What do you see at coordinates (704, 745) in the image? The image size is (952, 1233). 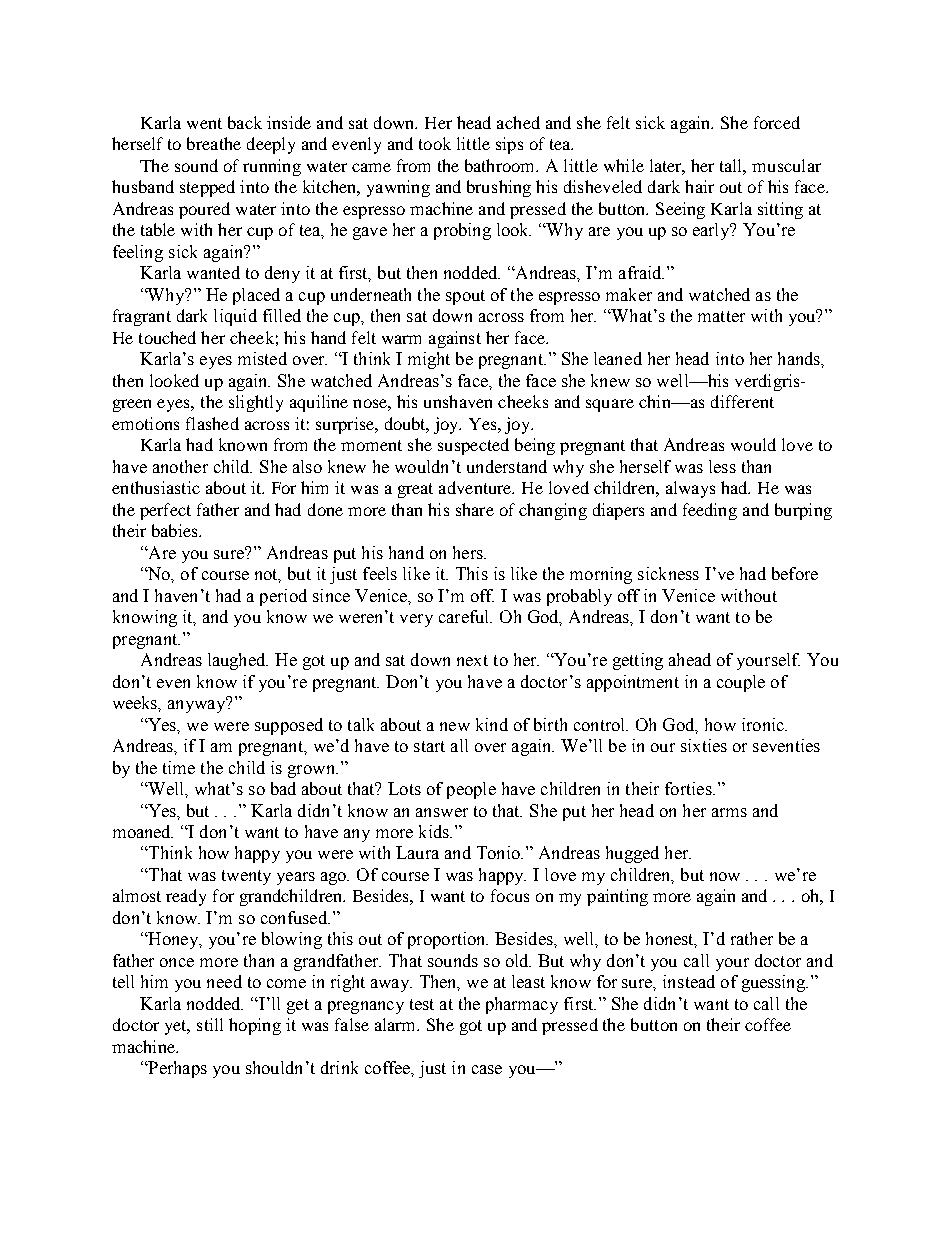 I see `sixties` at bounding box center [704, 745].
